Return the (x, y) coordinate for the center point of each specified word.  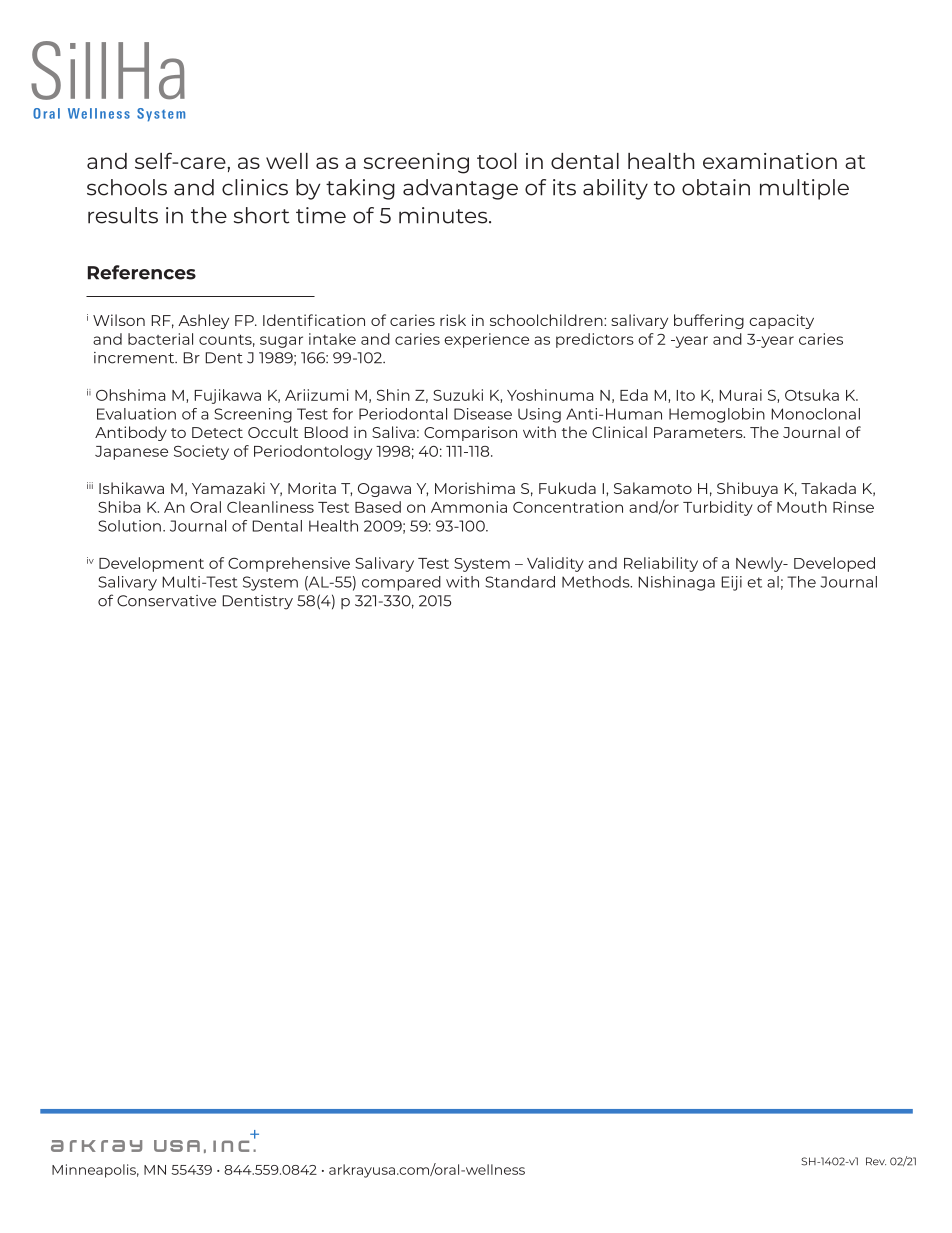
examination (770, 161)
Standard (520, 582)
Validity (555, 564)
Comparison (470, 433)
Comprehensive (289, 564)
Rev (876, 1161)
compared (401, 583)
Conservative (166, 601)
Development (151, 564)
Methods (597, 582)
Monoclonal (815, 414)
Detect (217, 432)
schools (127, 187)
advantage (460, 189)
